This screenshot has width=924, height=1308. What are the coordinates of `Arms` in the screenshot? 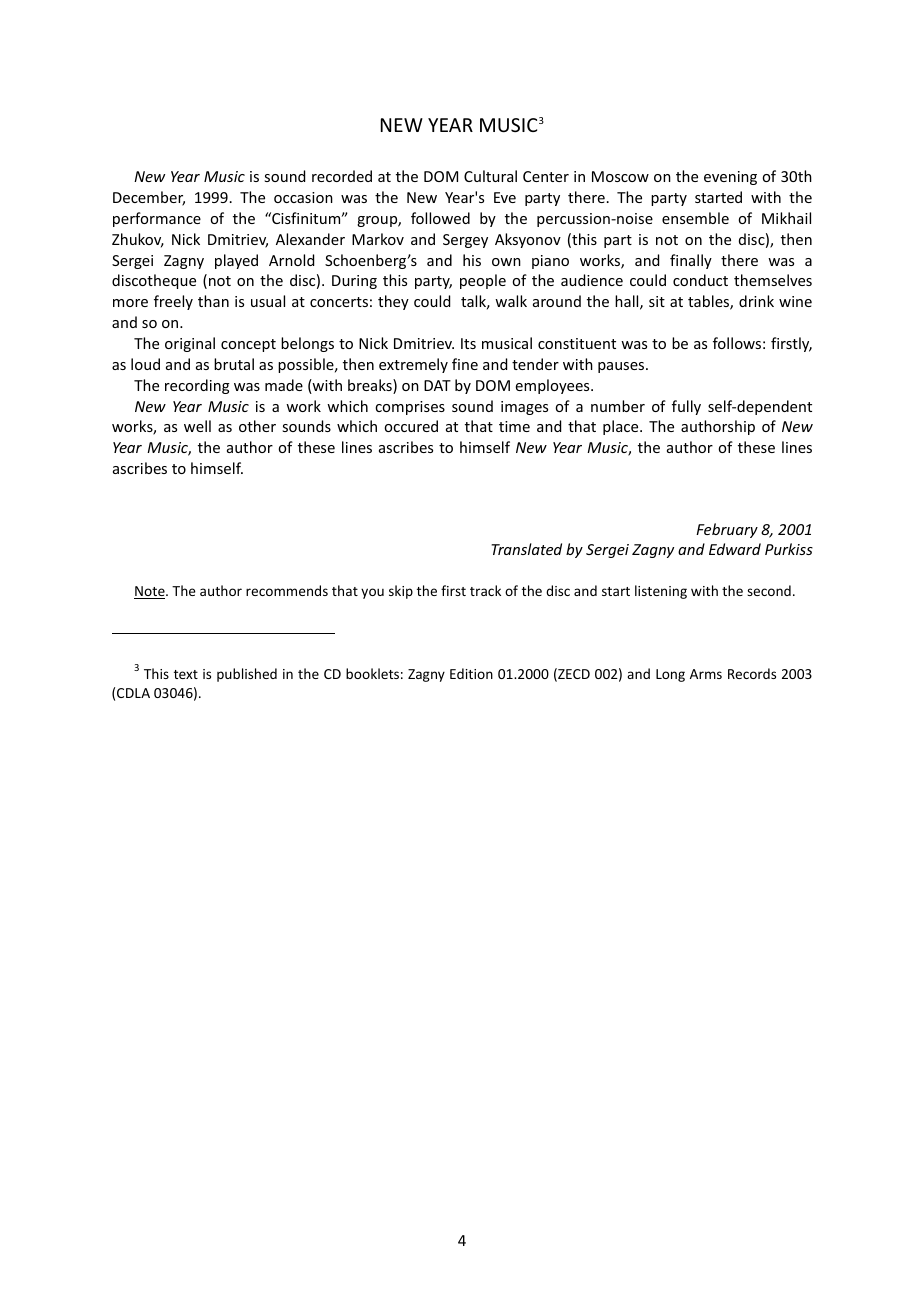 It's located at (706, 674).
